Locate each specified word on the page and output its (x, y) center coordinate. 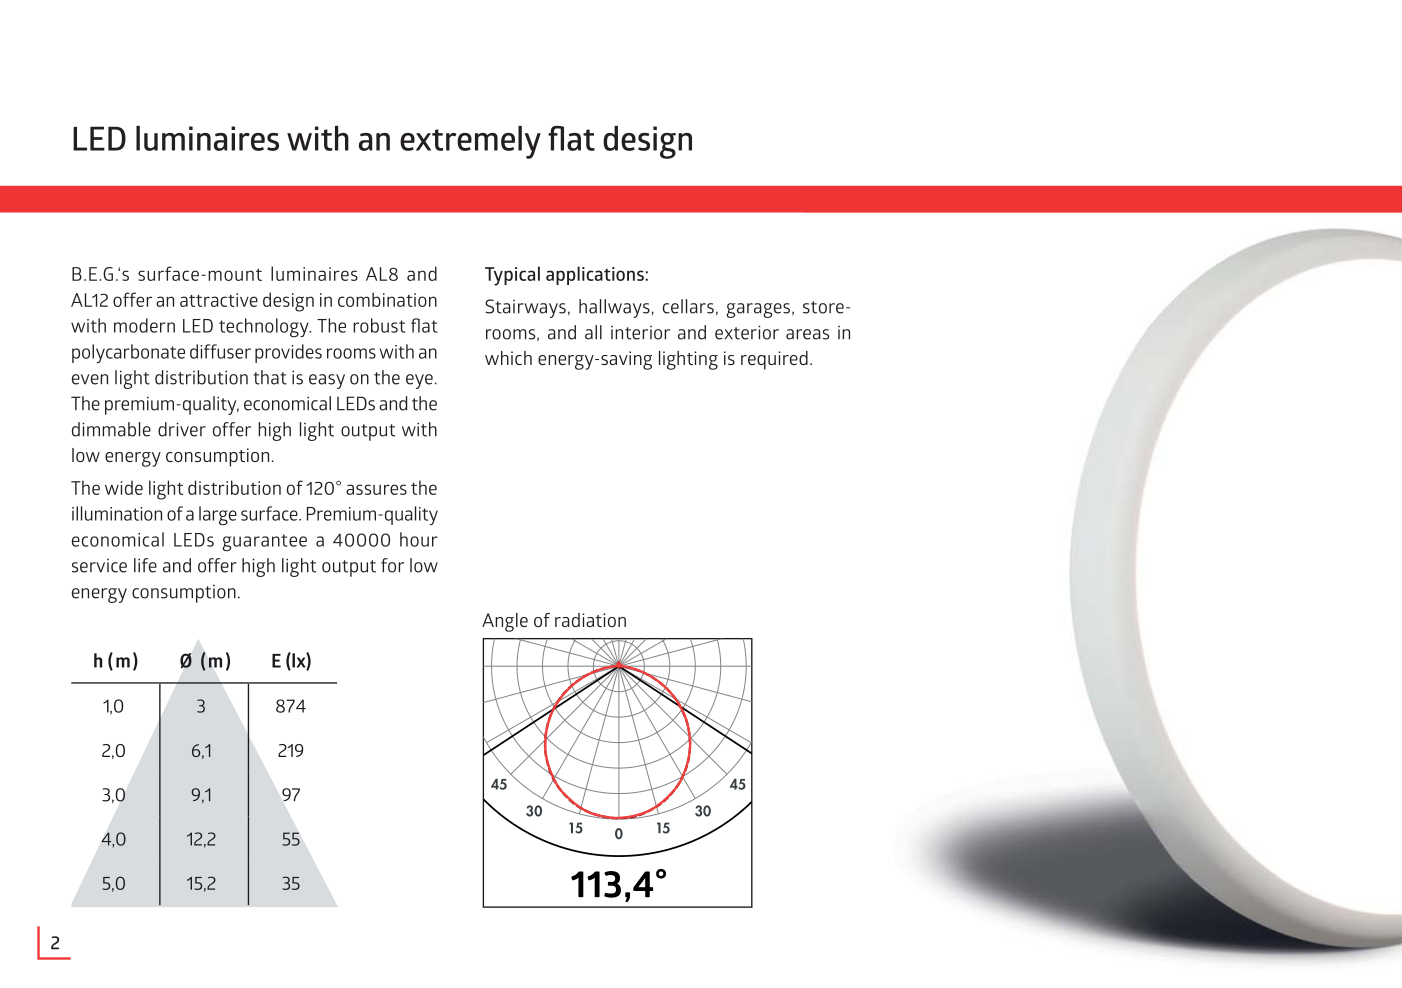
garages (758, 310)
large (218, 515)
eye (419, 381)
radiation (590, 620)
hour (419, 539)
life (145, 565)
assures (376, 489)
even (90, 379)
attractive (219, 300)
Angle (505, 622)
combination (387, 299)
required (774, 360)
